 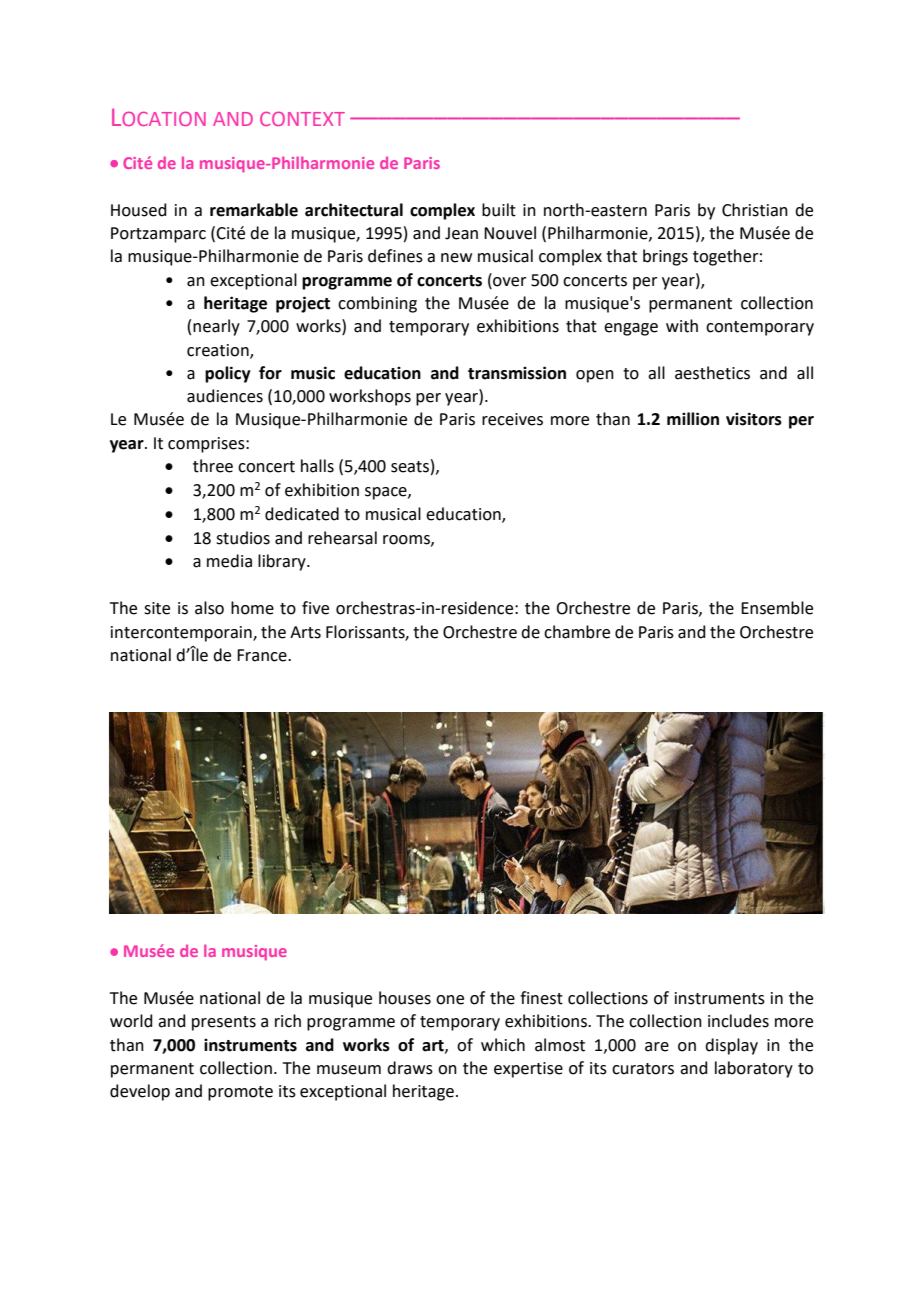 What do you see at coordinates (777, 608) in the document?
I see `Ensemble` at bounding box center [777, 608].
